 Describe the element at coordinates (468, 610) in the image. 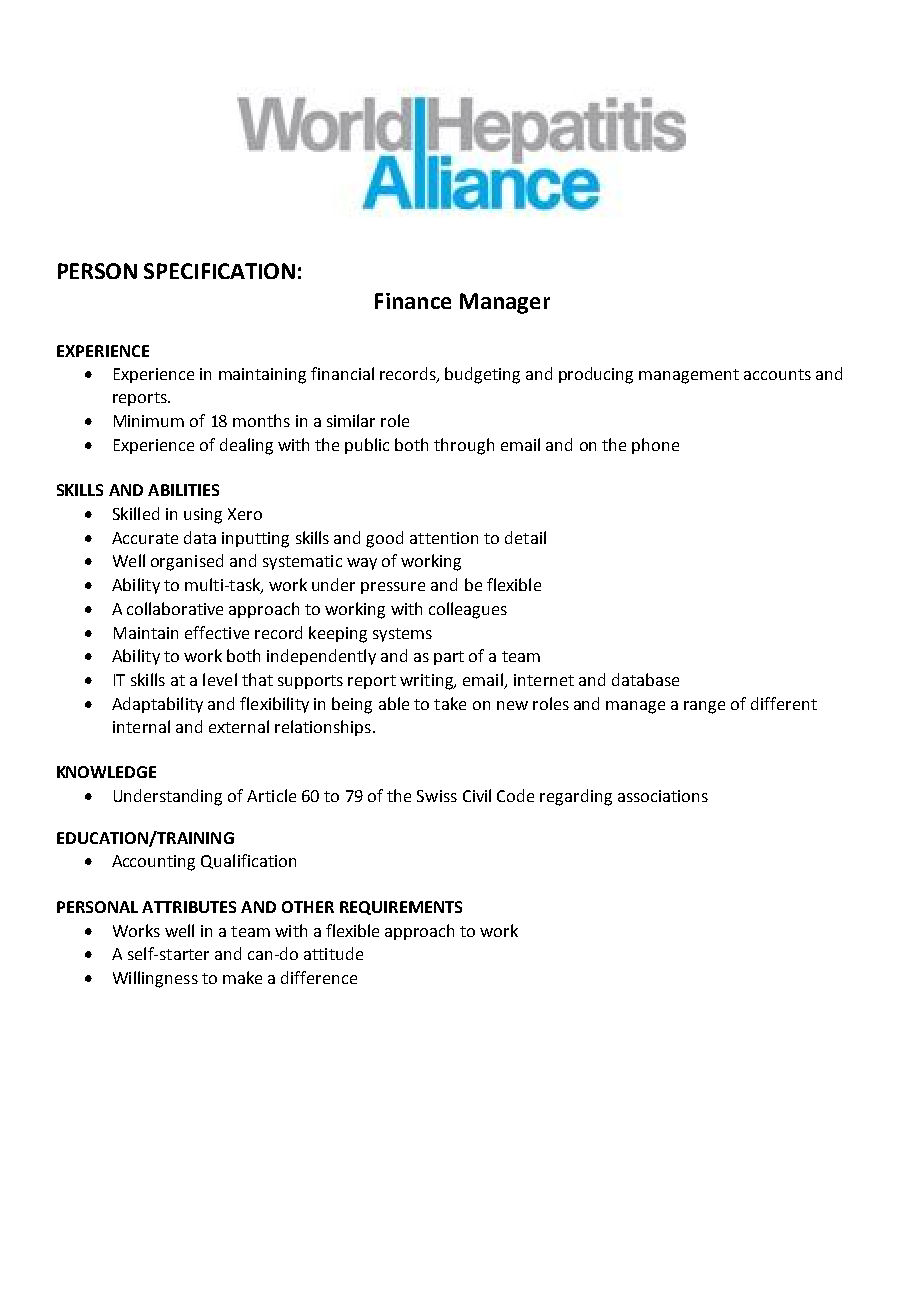

I see `colleagues` at that location.
